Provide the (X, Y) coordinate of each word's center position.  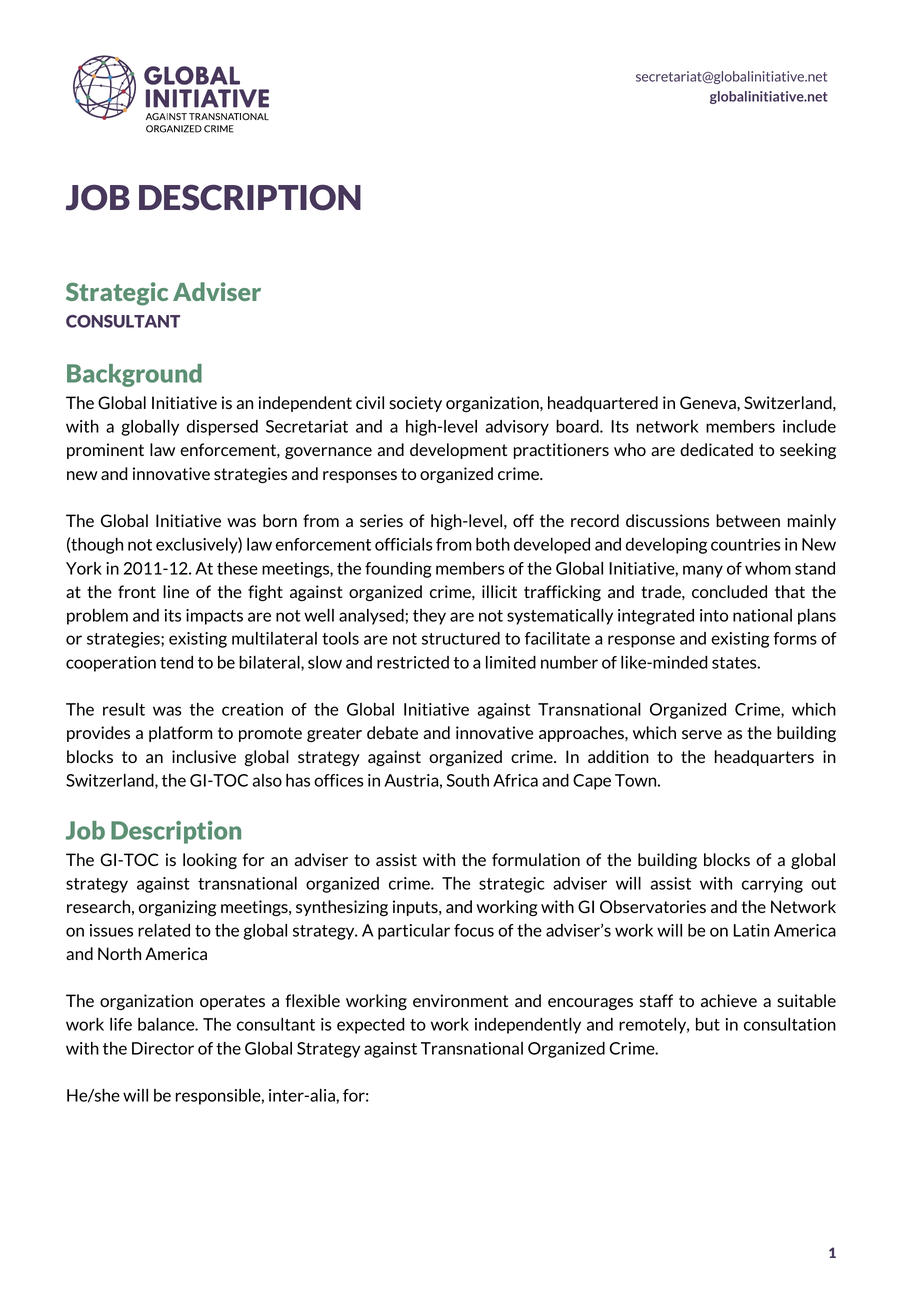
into (714, 615)
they (429, 617)
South (468, 780)
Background (134, 375)
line (176, 591)
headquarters (764, 758)
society (415, 404)
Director (163, 1048)
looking (210, 861)
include (809, 426)
